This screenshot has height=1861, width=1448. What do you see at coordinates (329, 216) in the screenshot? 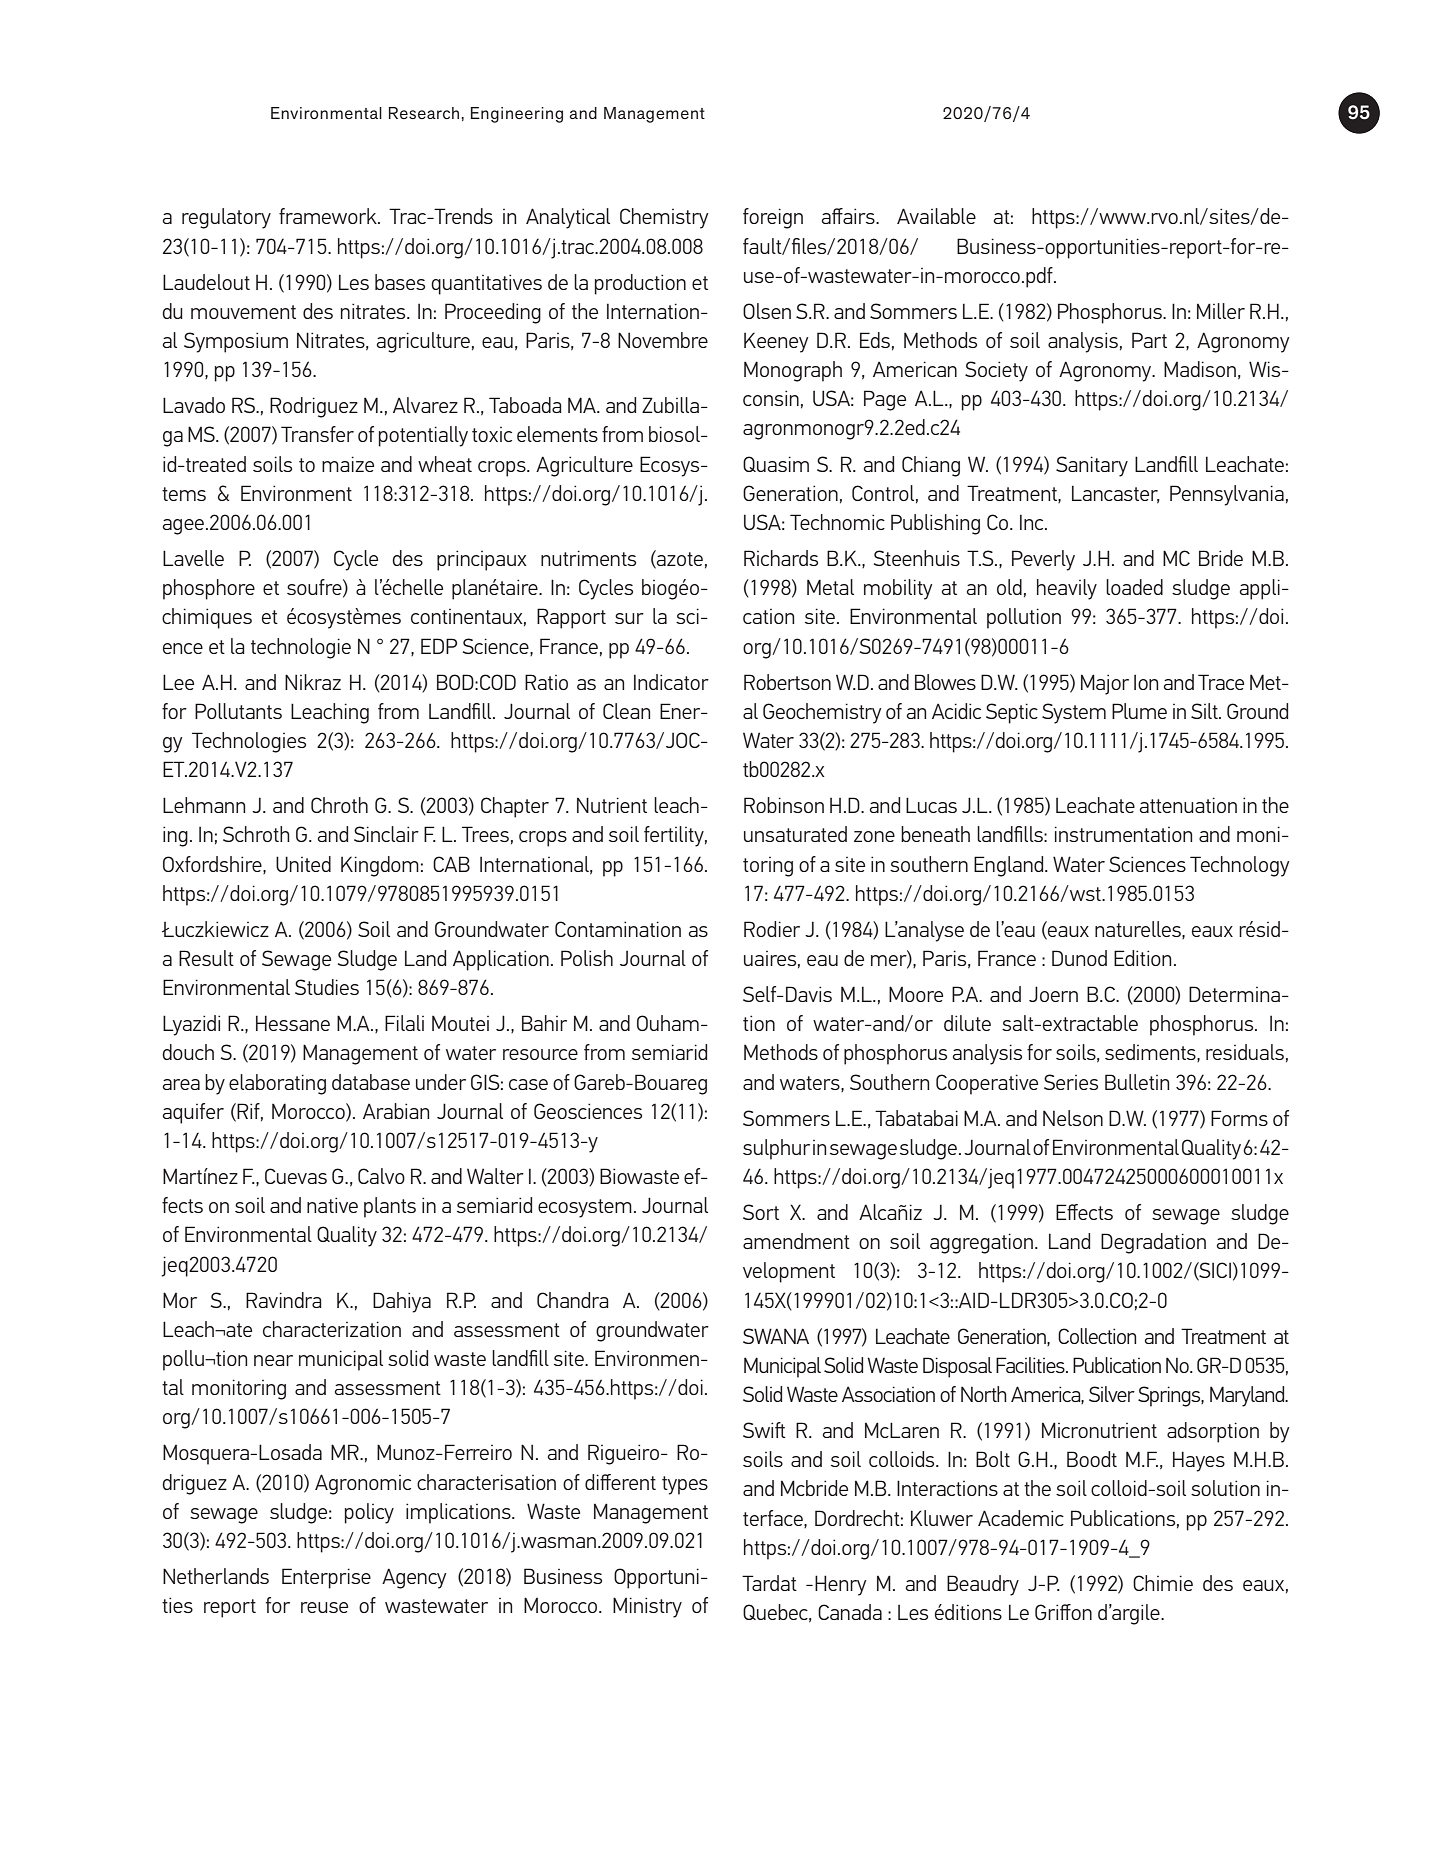
I see `framework` at bounding box center [329, 216].
